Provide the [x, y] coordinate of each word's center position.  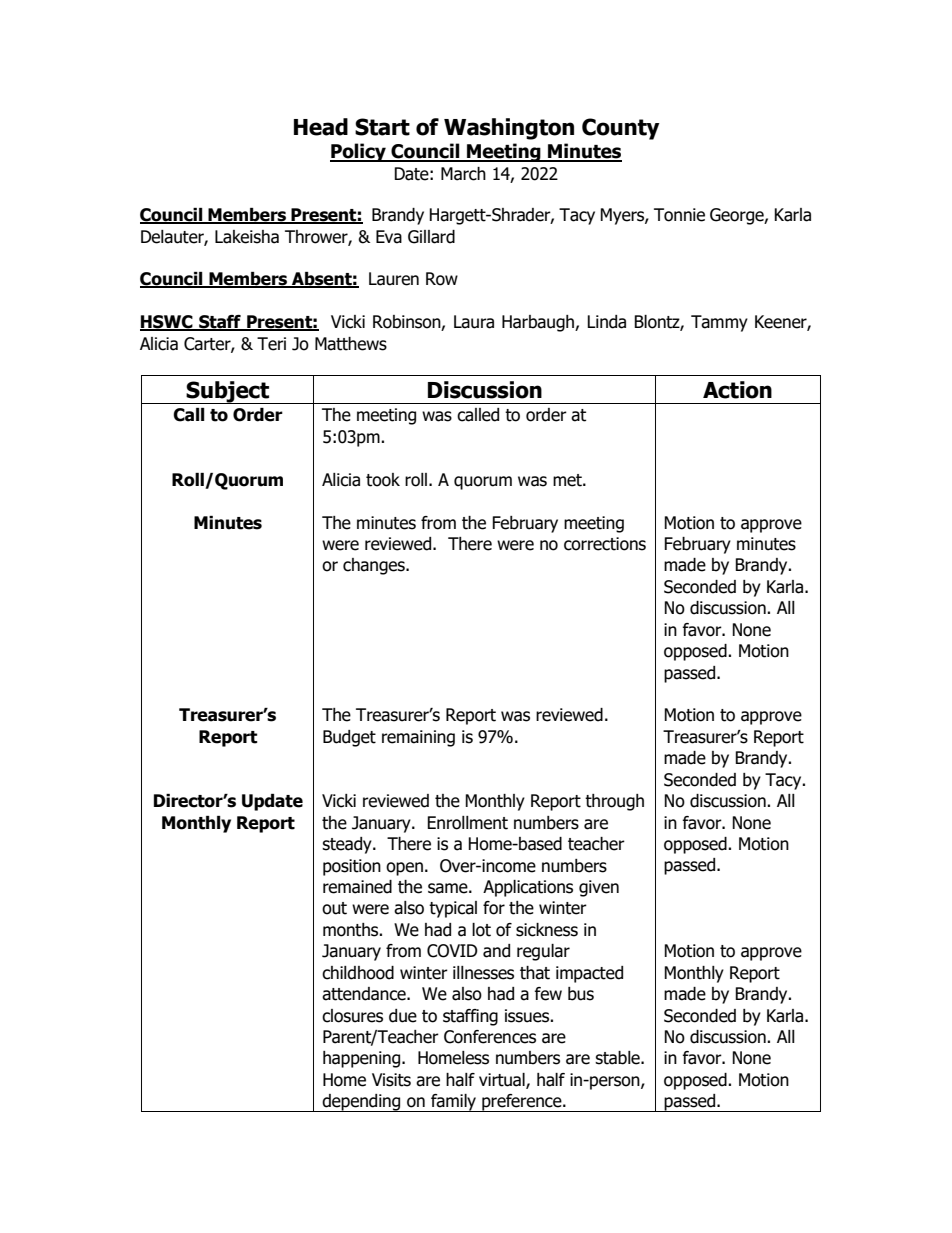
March [463, 174]
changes [375, 566]
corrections [605, 544]
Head [321, 127]
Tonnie [679, 215]
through [614, 802]
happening [363, 1059]
